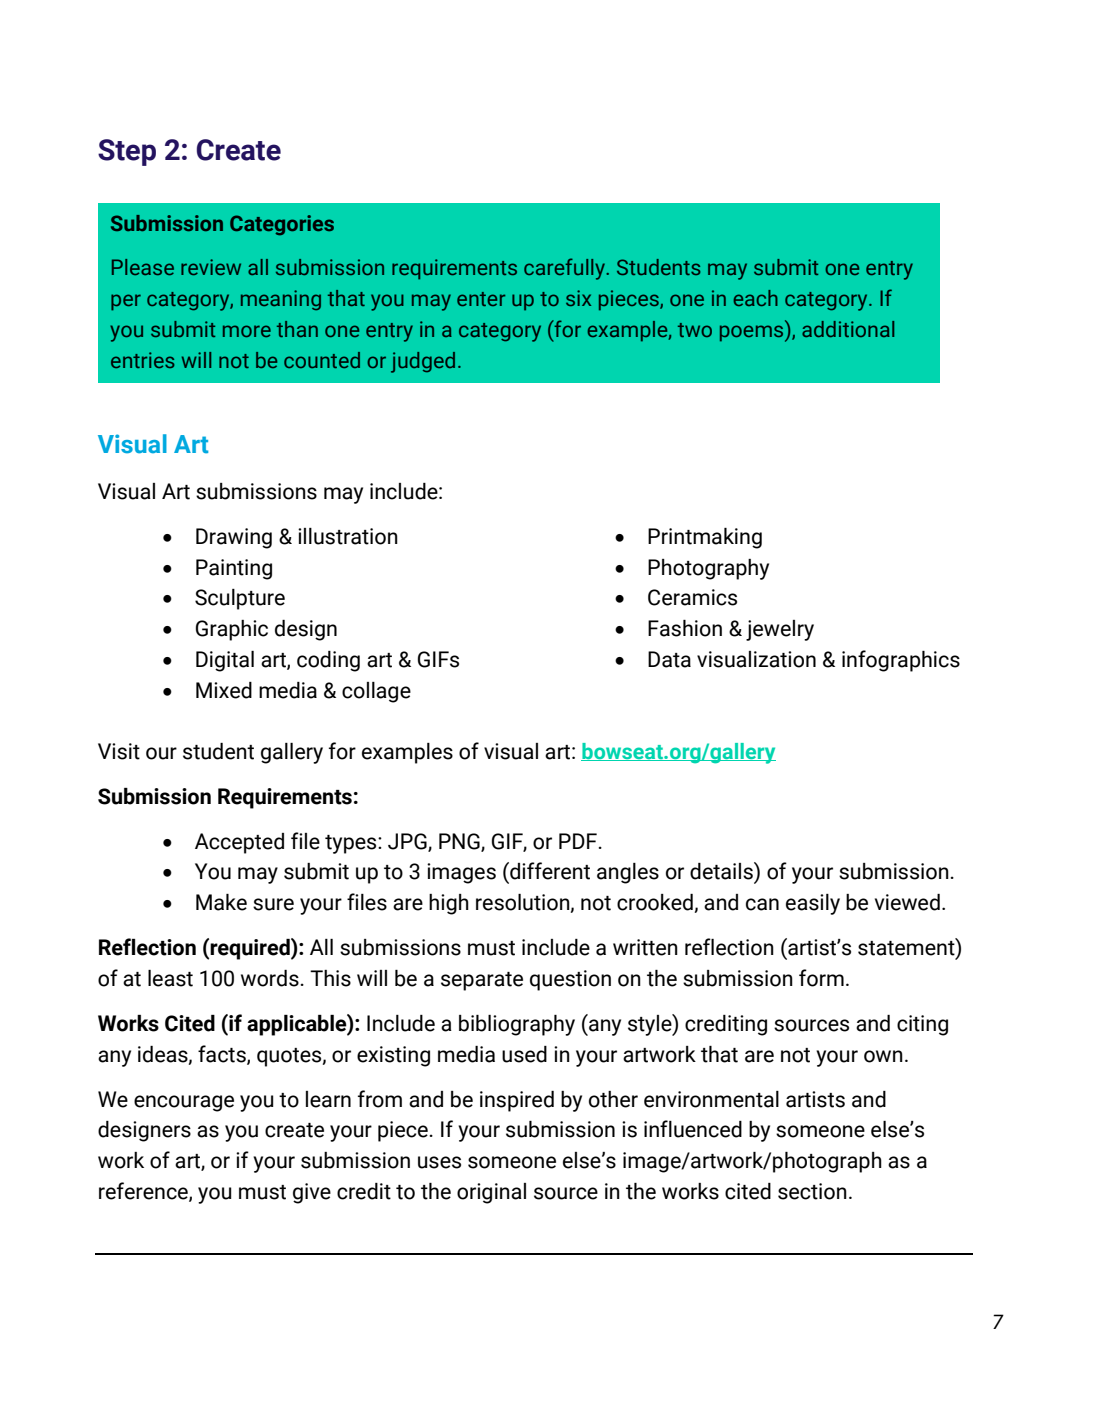 This image has height=1422, width=1099. What do you see at coordinates (282, 225) in the image?
I see `Categories` at bounding box center [282, 225].
